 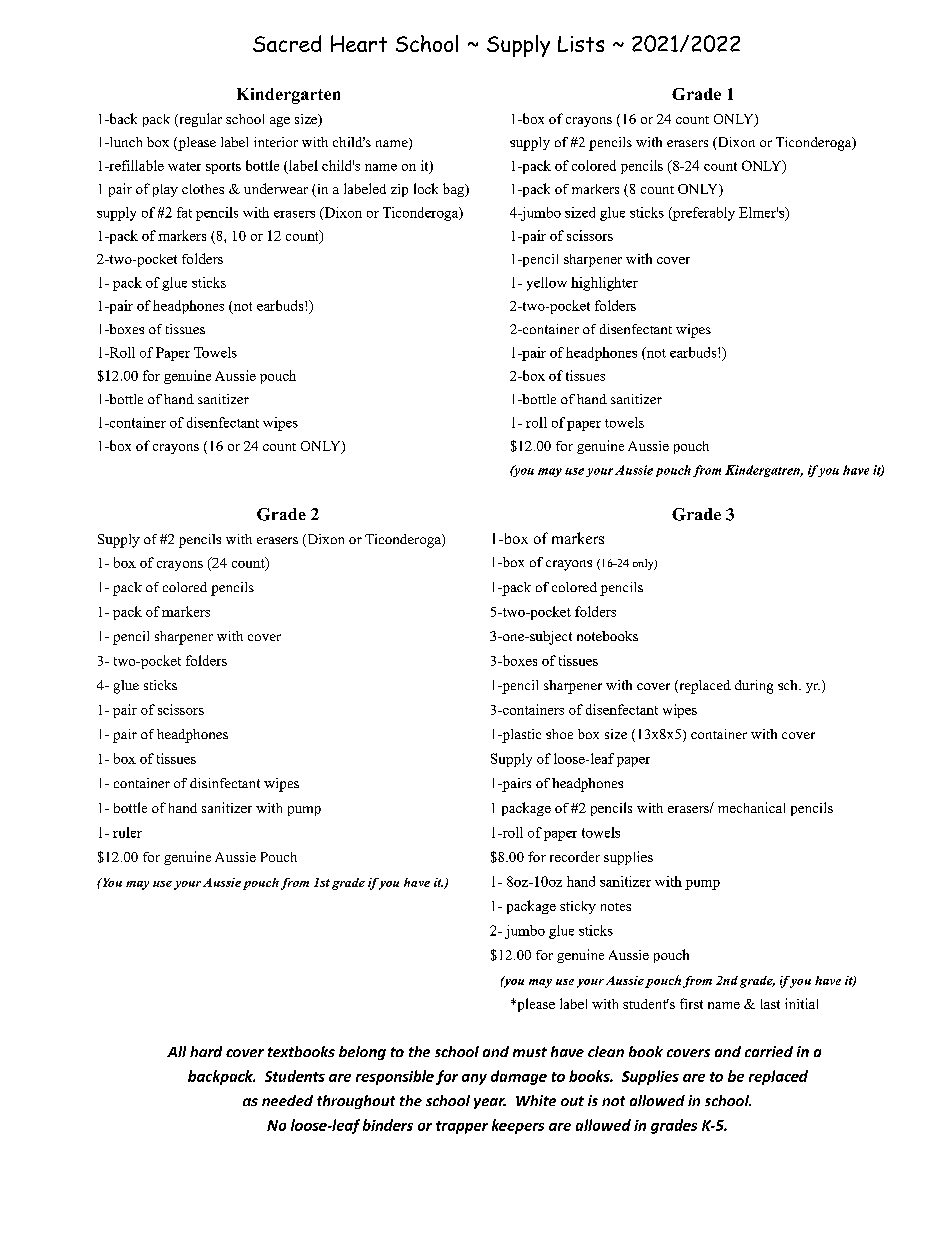 I want to click on Kindergarten, so click(x=288, y=96).
